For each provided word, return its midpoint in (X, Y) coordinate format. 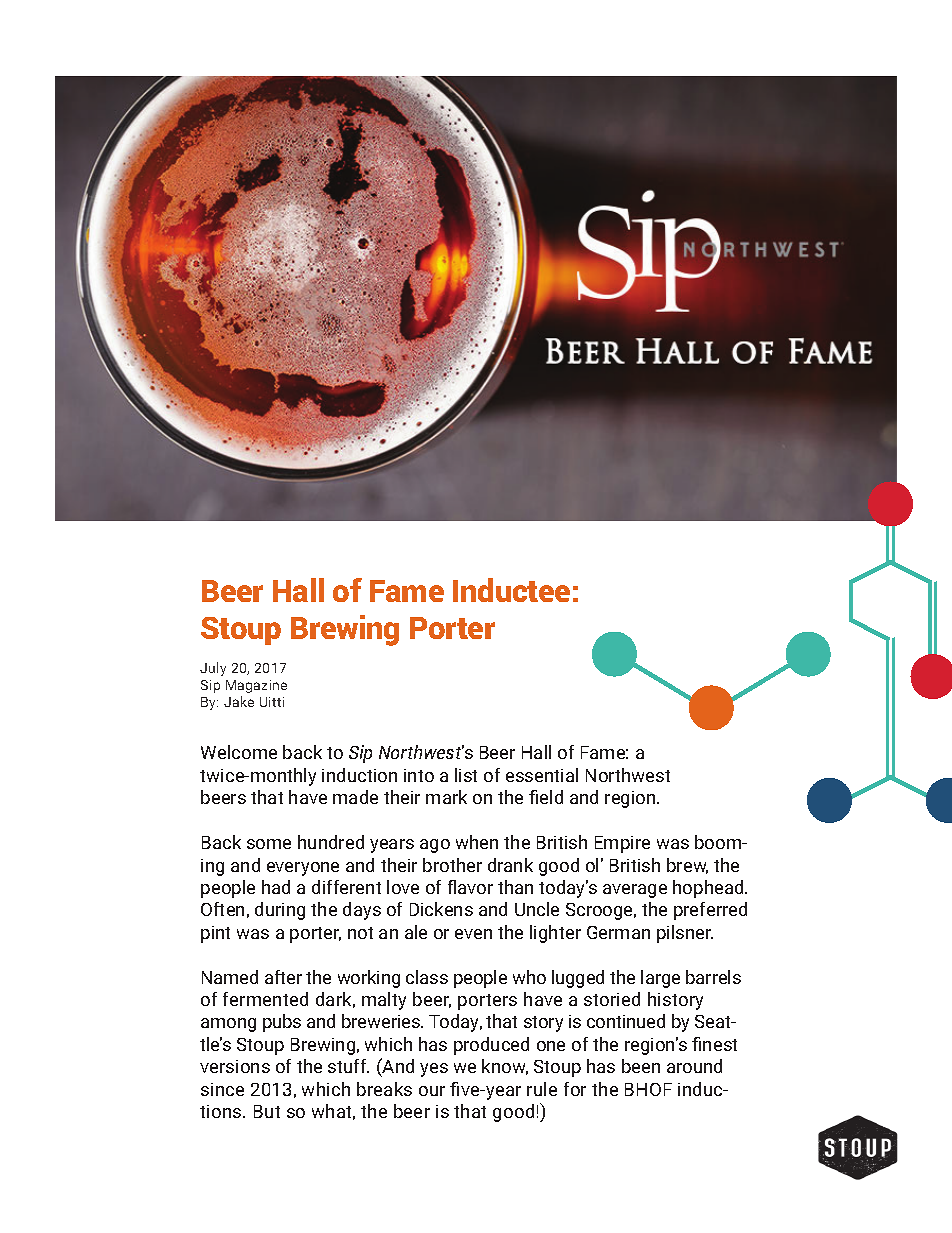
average (635, 891)
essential (542, 775)
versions (235, 1066)
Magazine (256, 686)
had (276, 887)
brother (452, 865)
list (466, 775)
